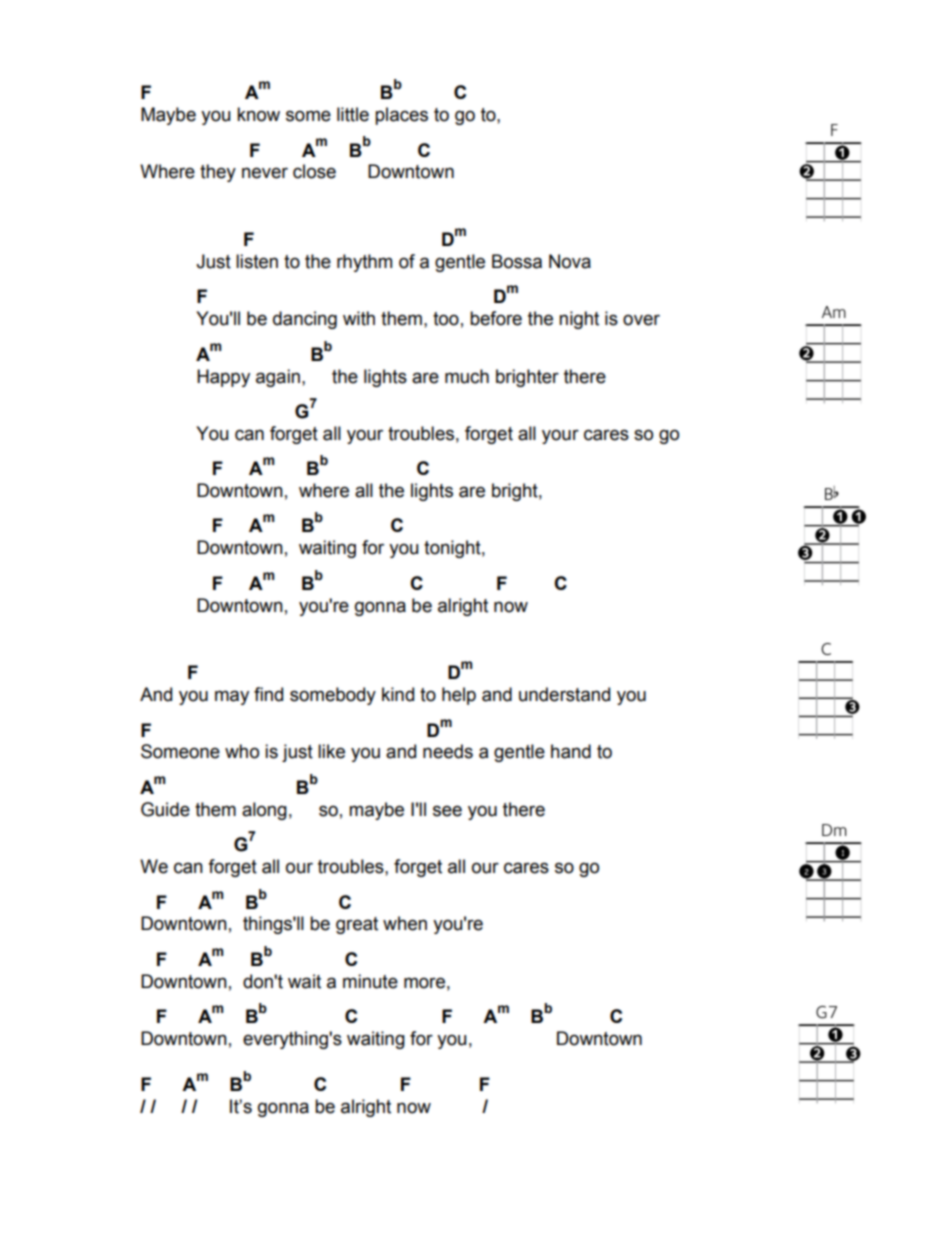 The width and height of the document is (952, 1233). I want to click on they, so click(218, 173).
